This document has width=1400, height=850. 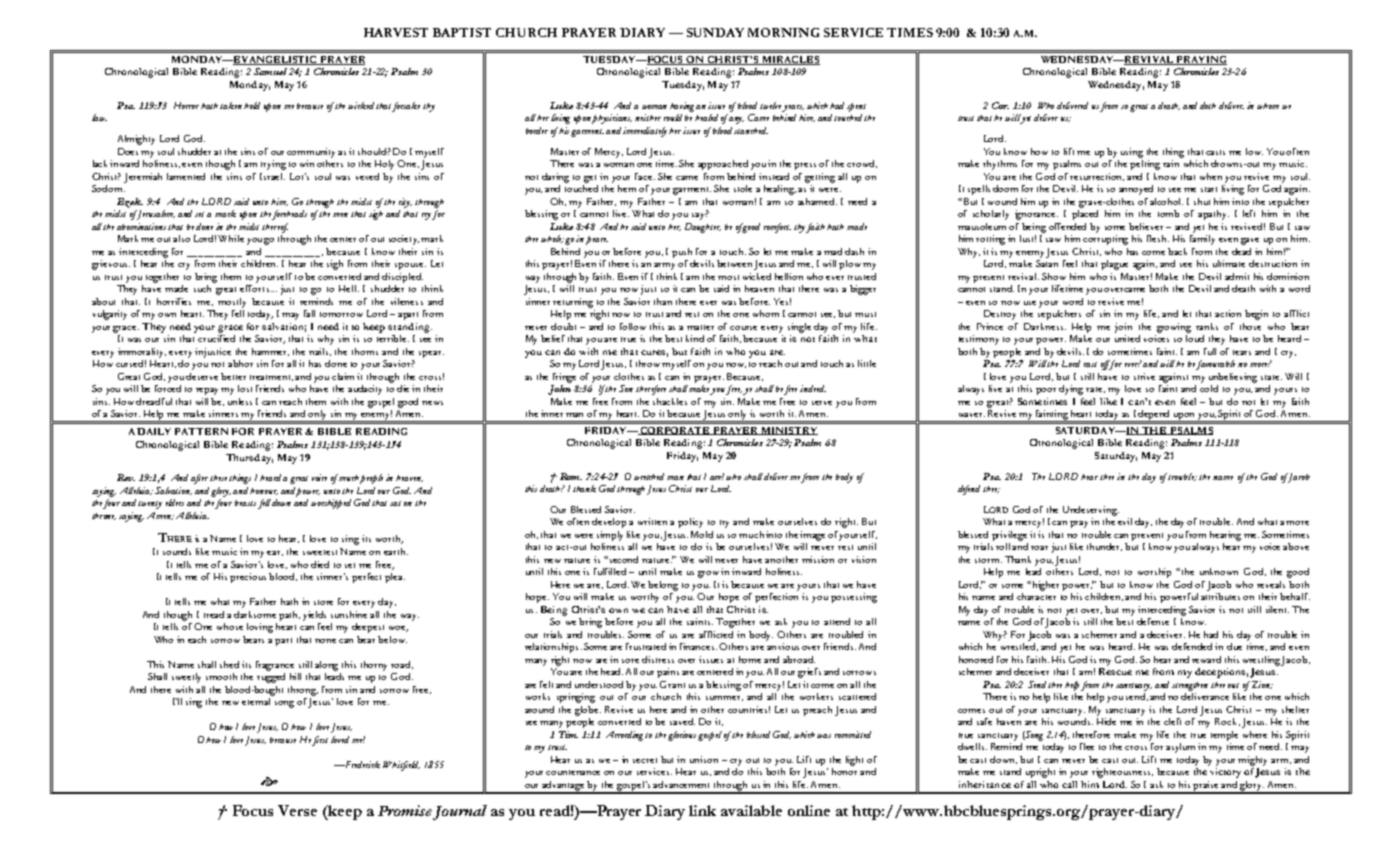 What do you see at coordinates (702, 810) in the document?
I see `link` at bounding box center [702, 810].
